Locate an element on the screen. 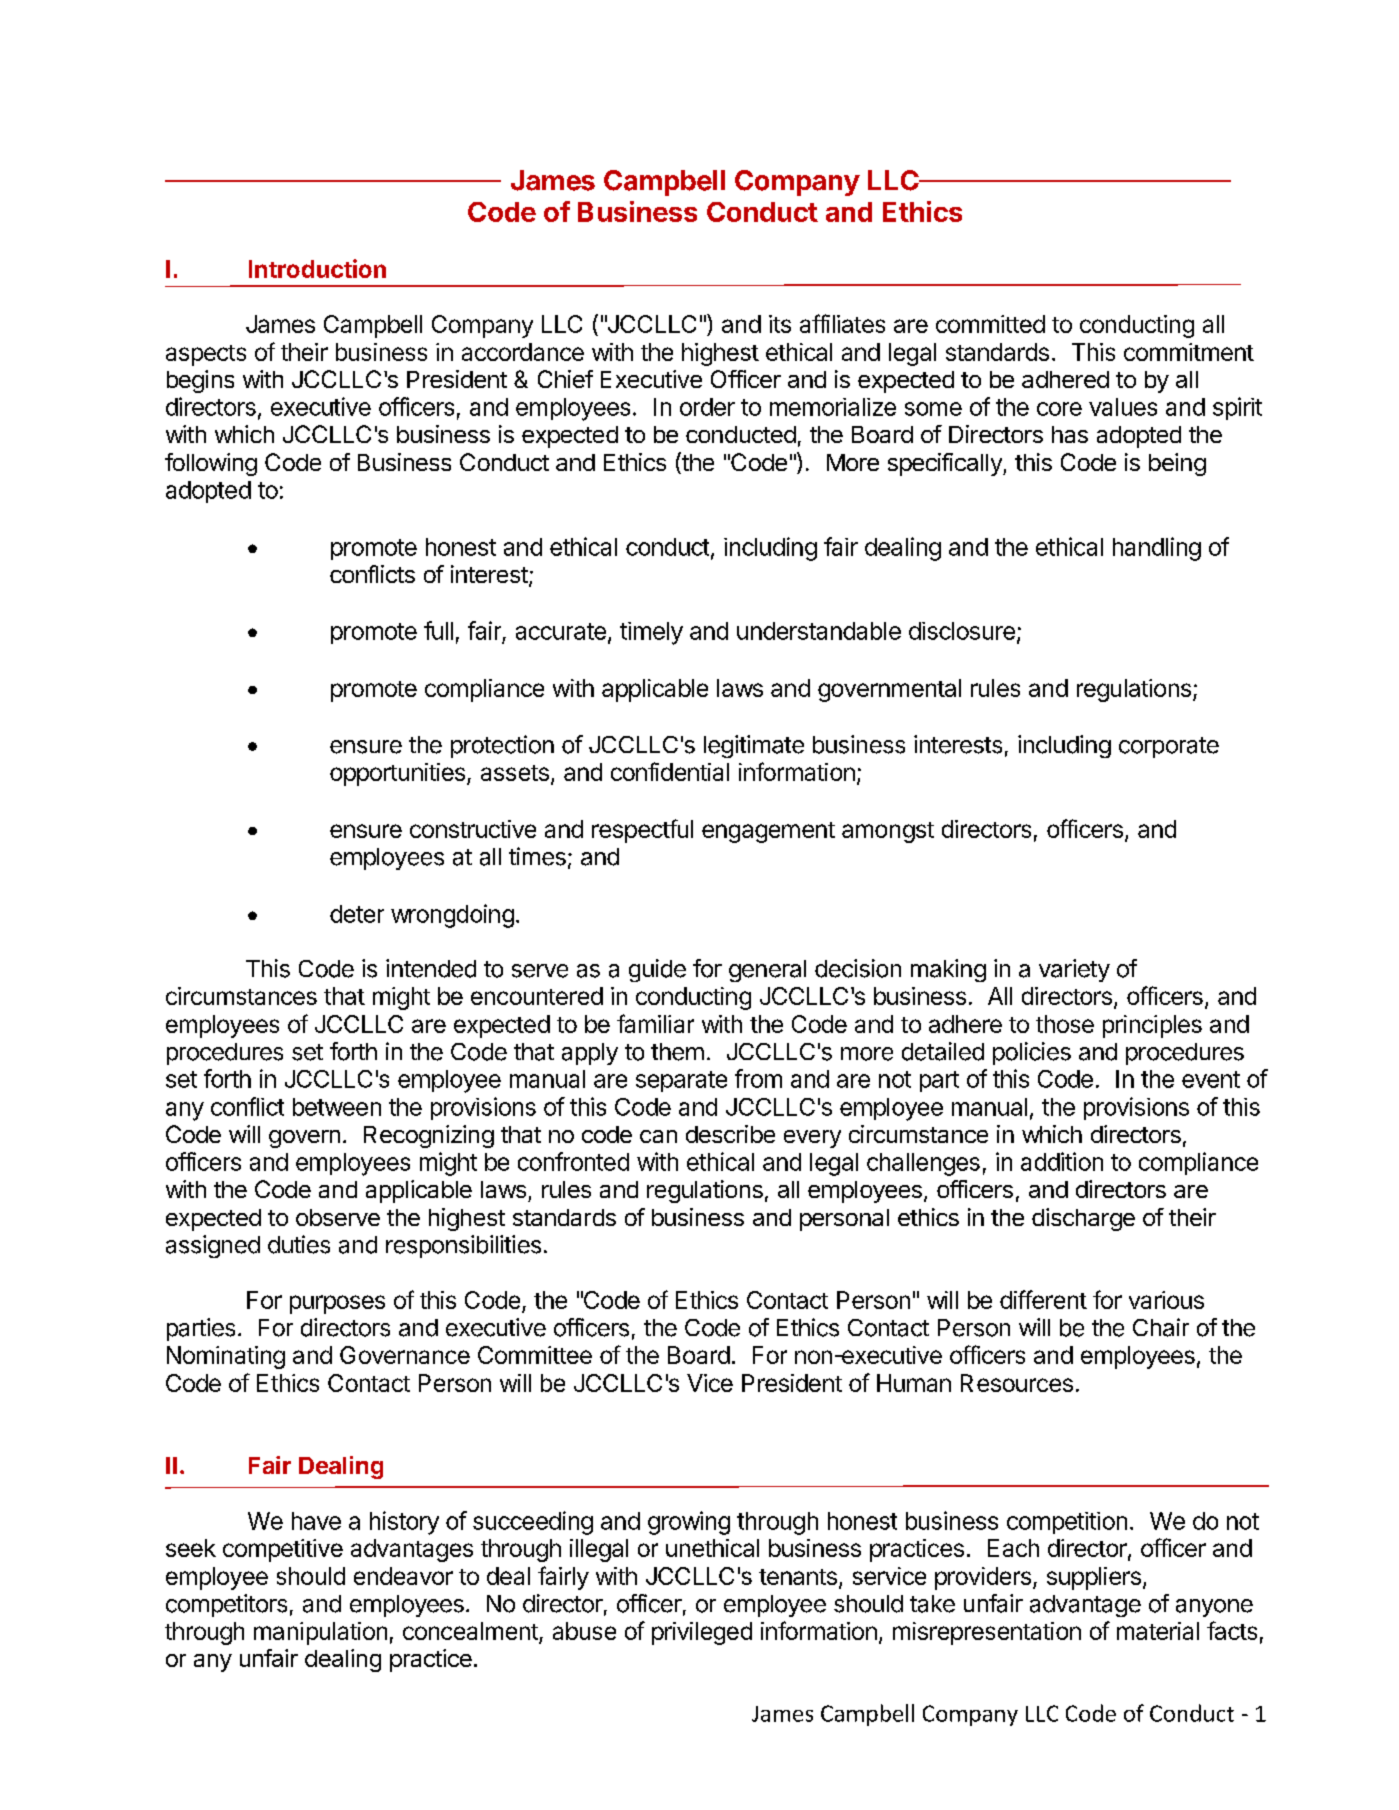  full is located at coordinates (438, 630).
